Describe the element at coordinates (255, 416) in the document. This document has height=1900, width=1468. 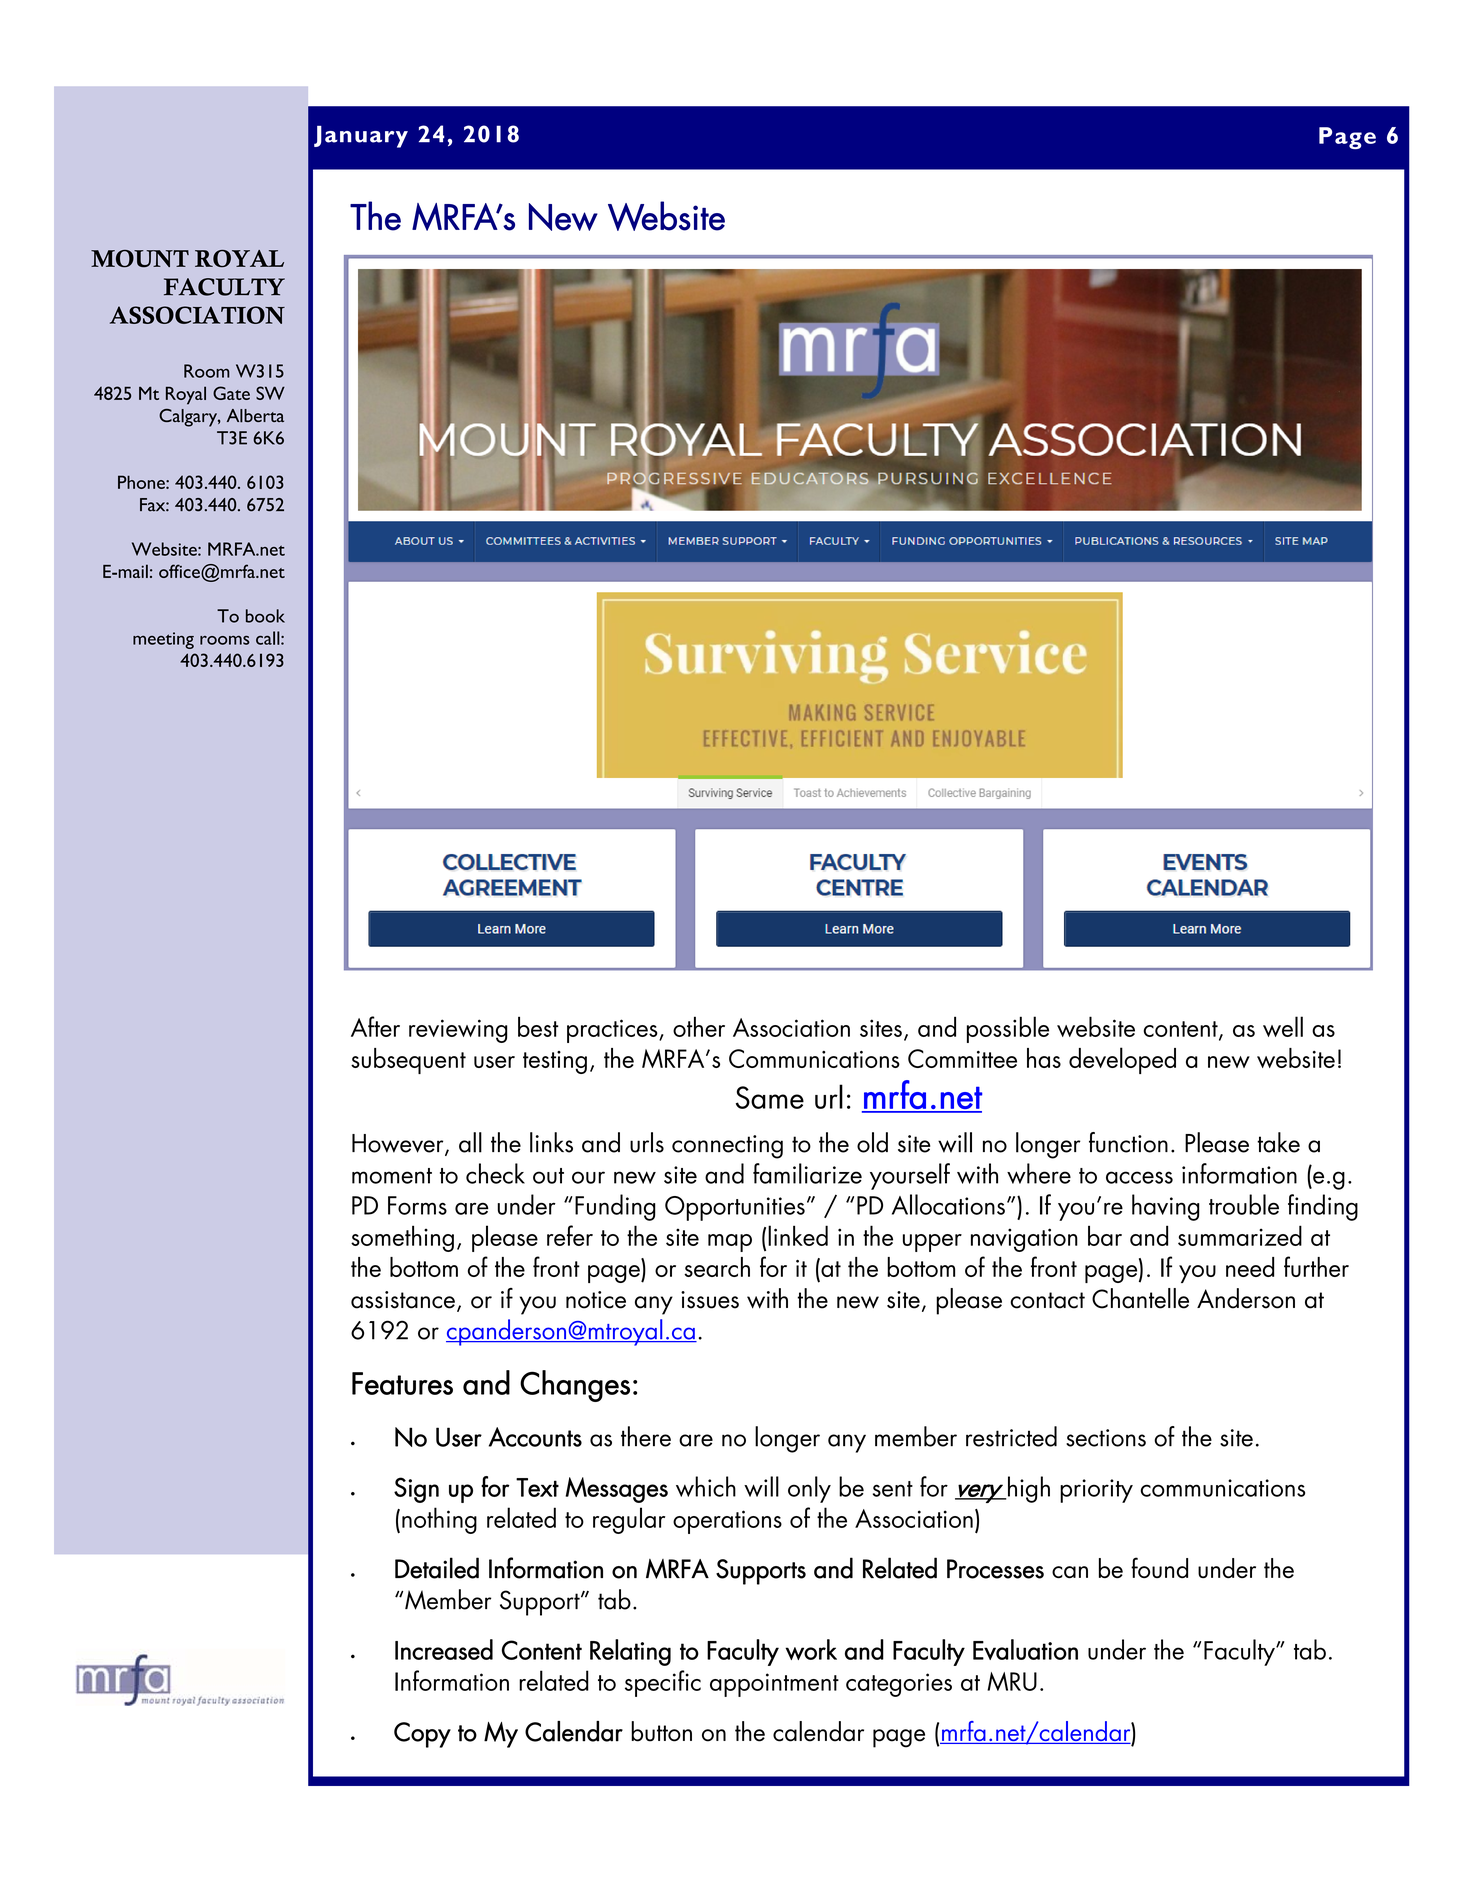
I see `Alberta` at that location.
